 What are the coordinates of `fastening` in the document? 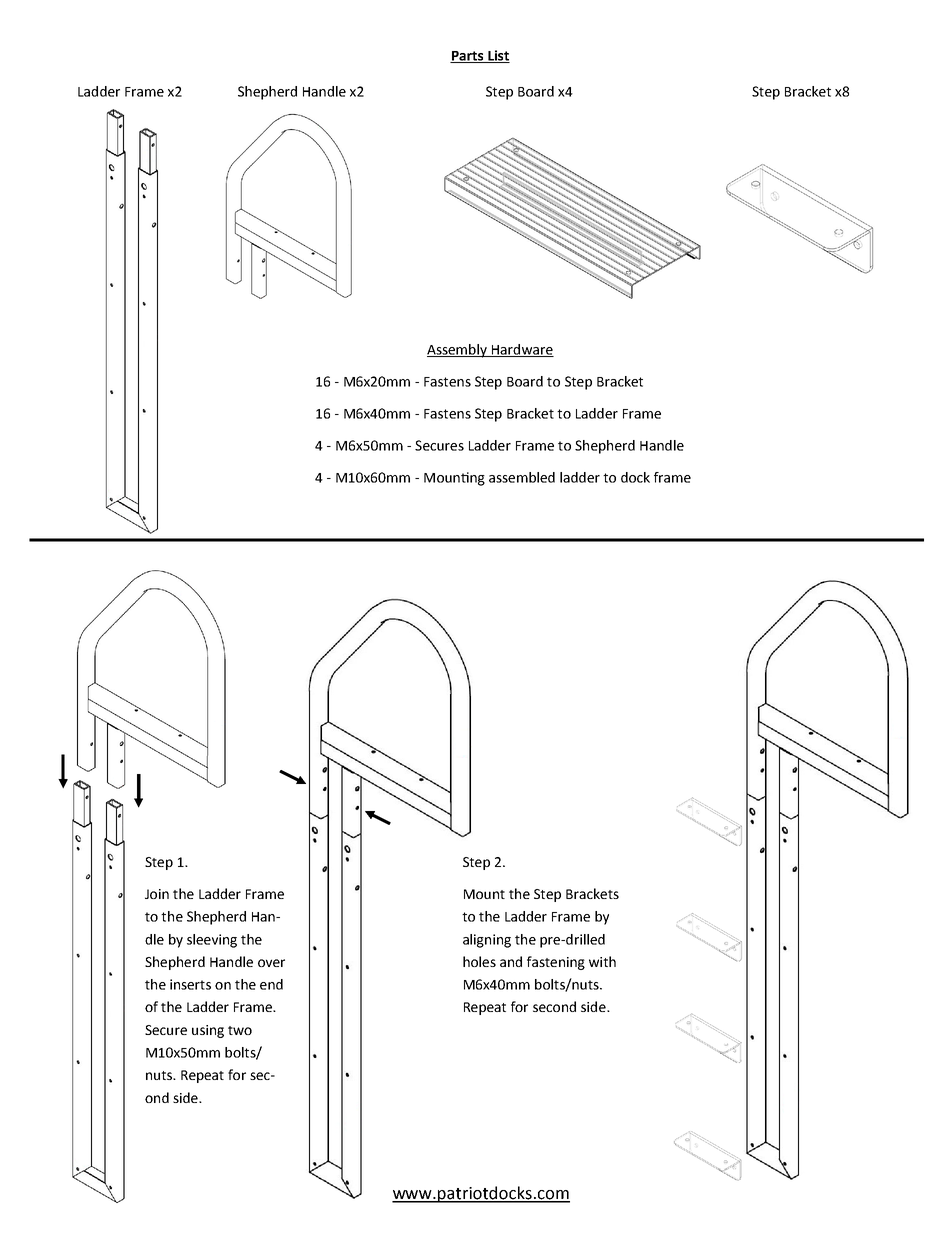 It's located at (556, 963).
